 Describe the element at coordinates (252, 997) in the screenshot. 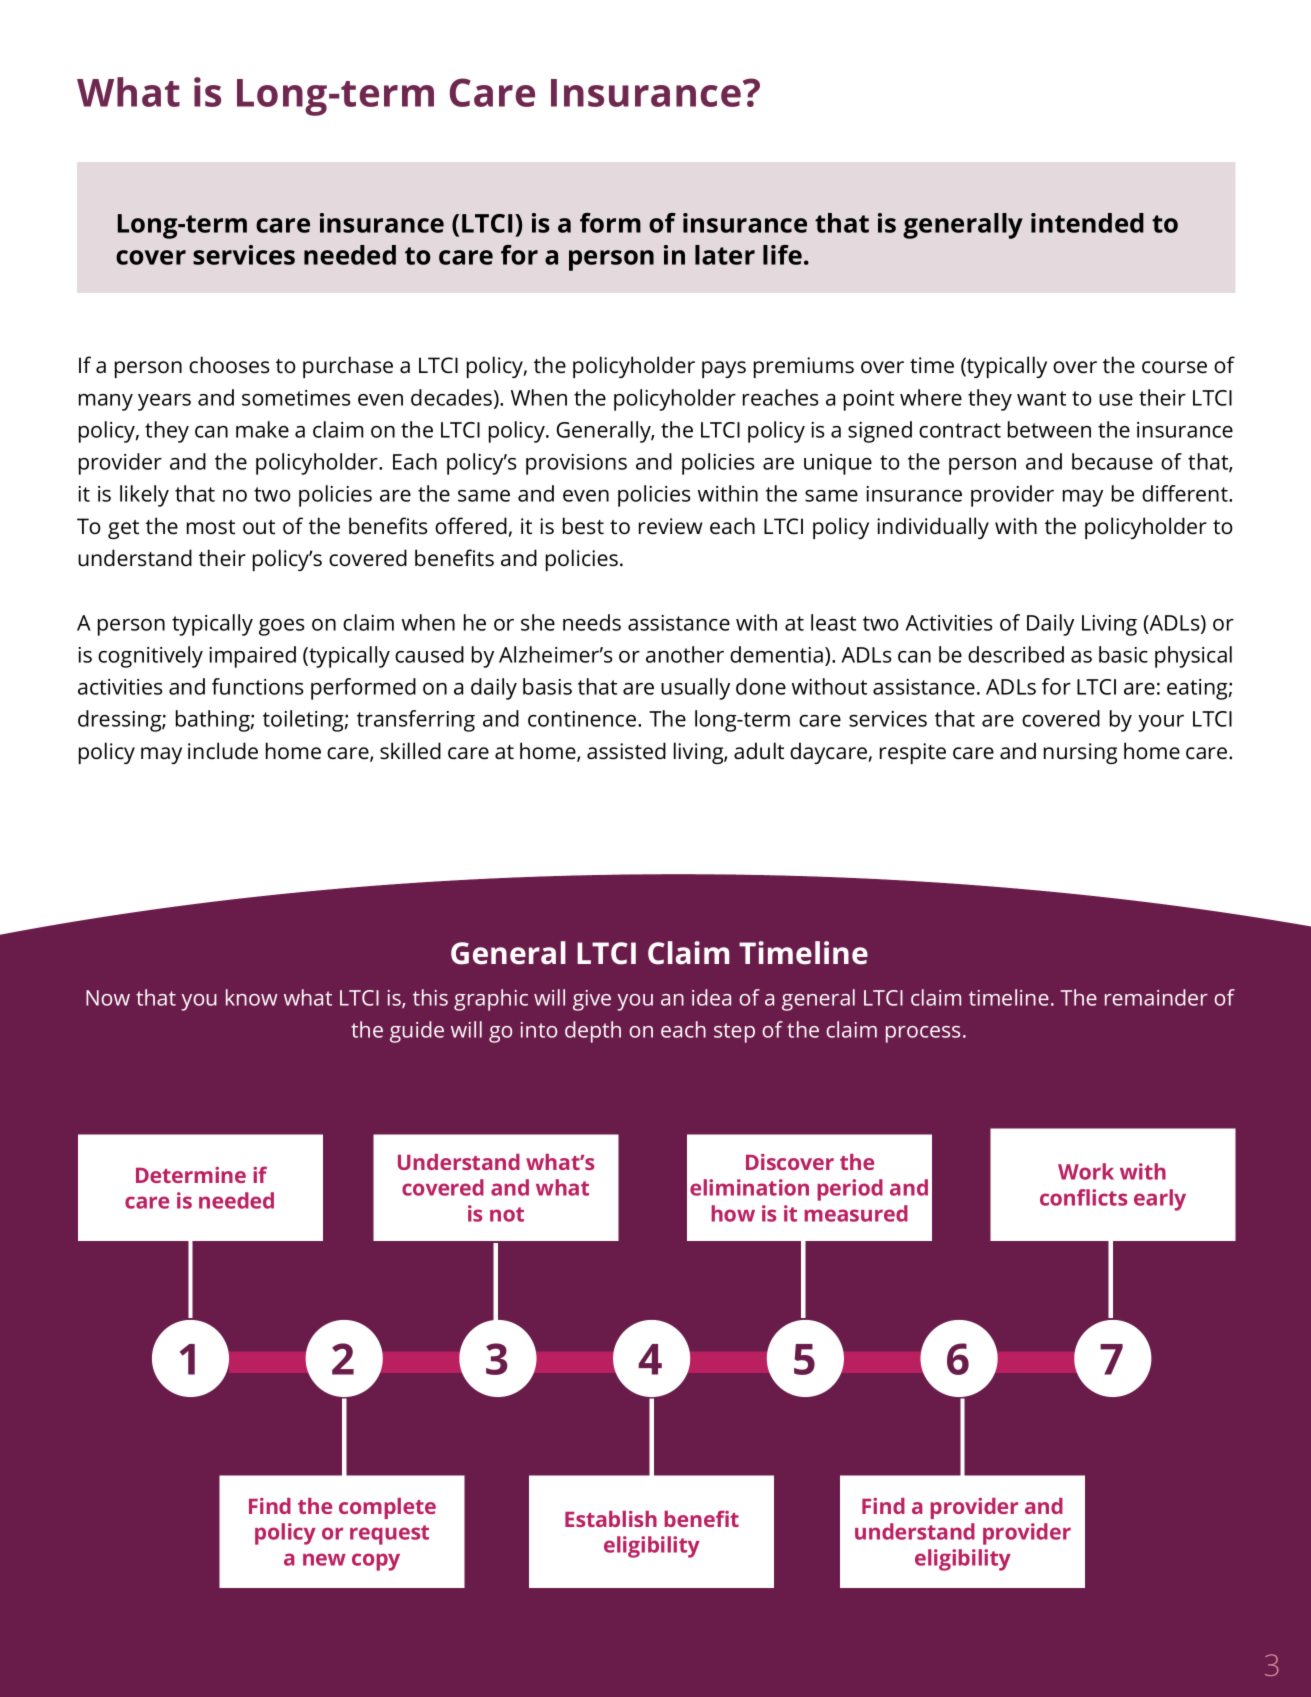

I see `know` at that location.
